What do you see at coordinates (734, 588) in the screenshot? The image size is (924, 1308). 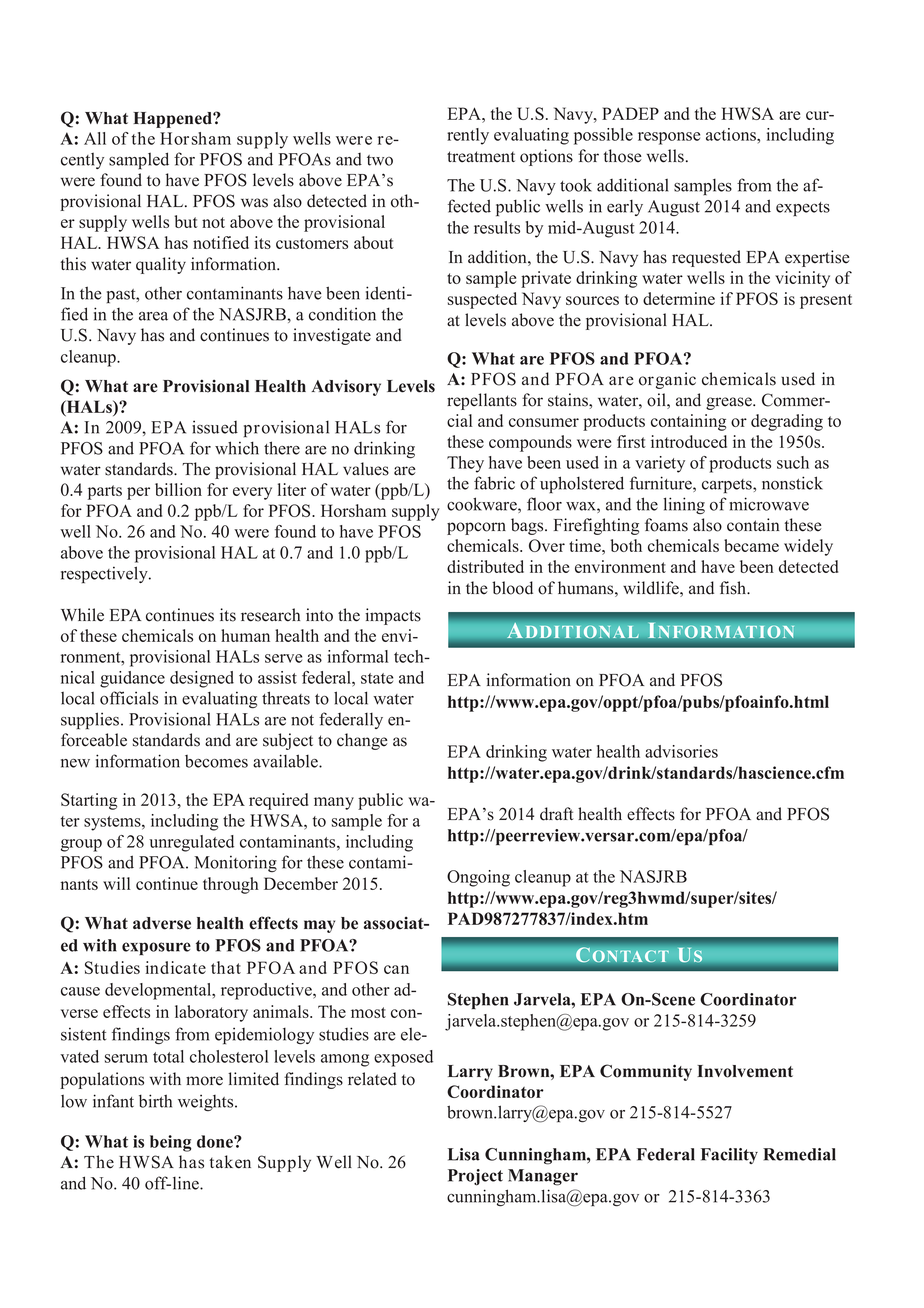 I see `fish` at bounding box center [734, 588].
